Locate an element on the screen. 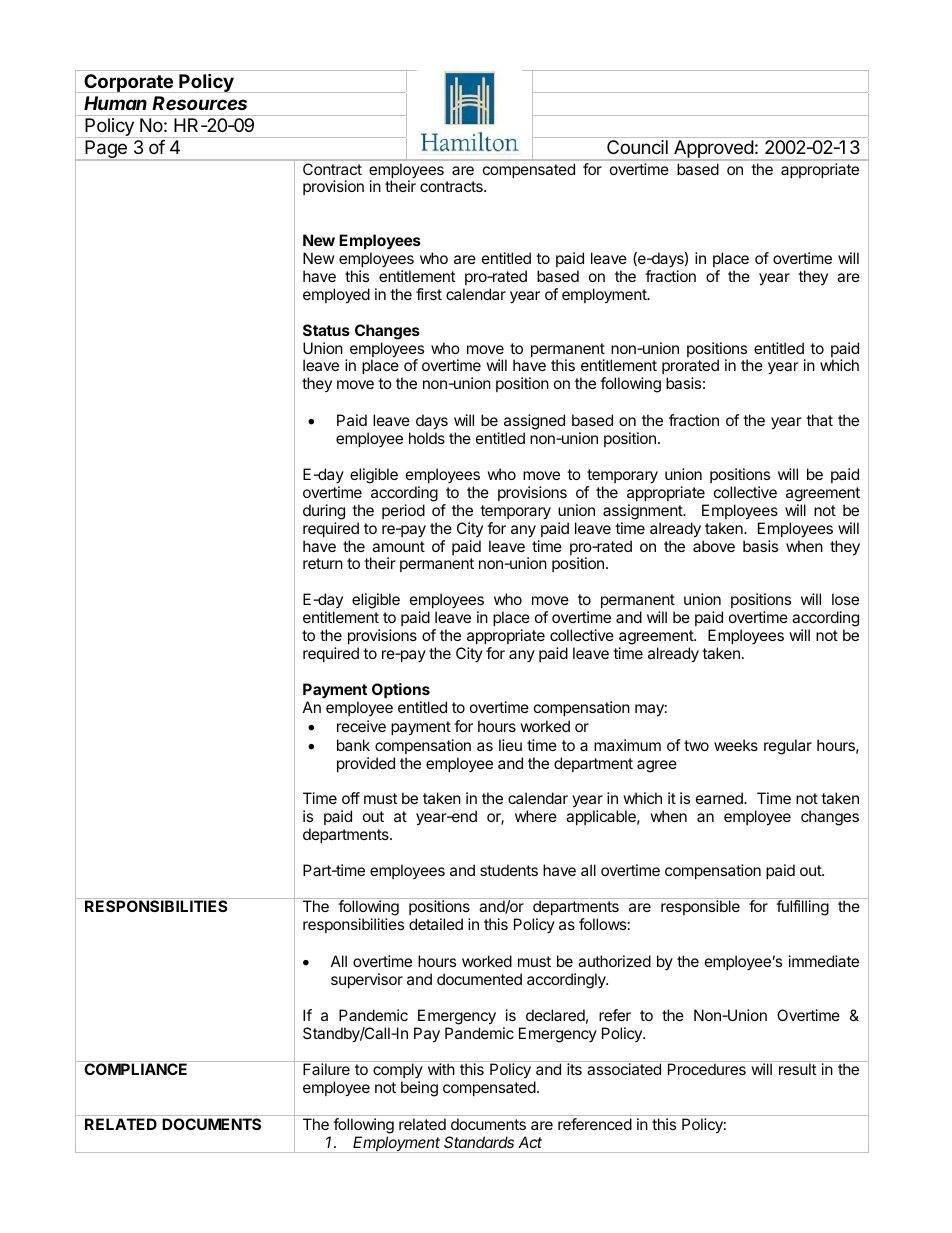 The height and width of the screenshot is (1233, 952). that is located at coordinates (819, 420).
